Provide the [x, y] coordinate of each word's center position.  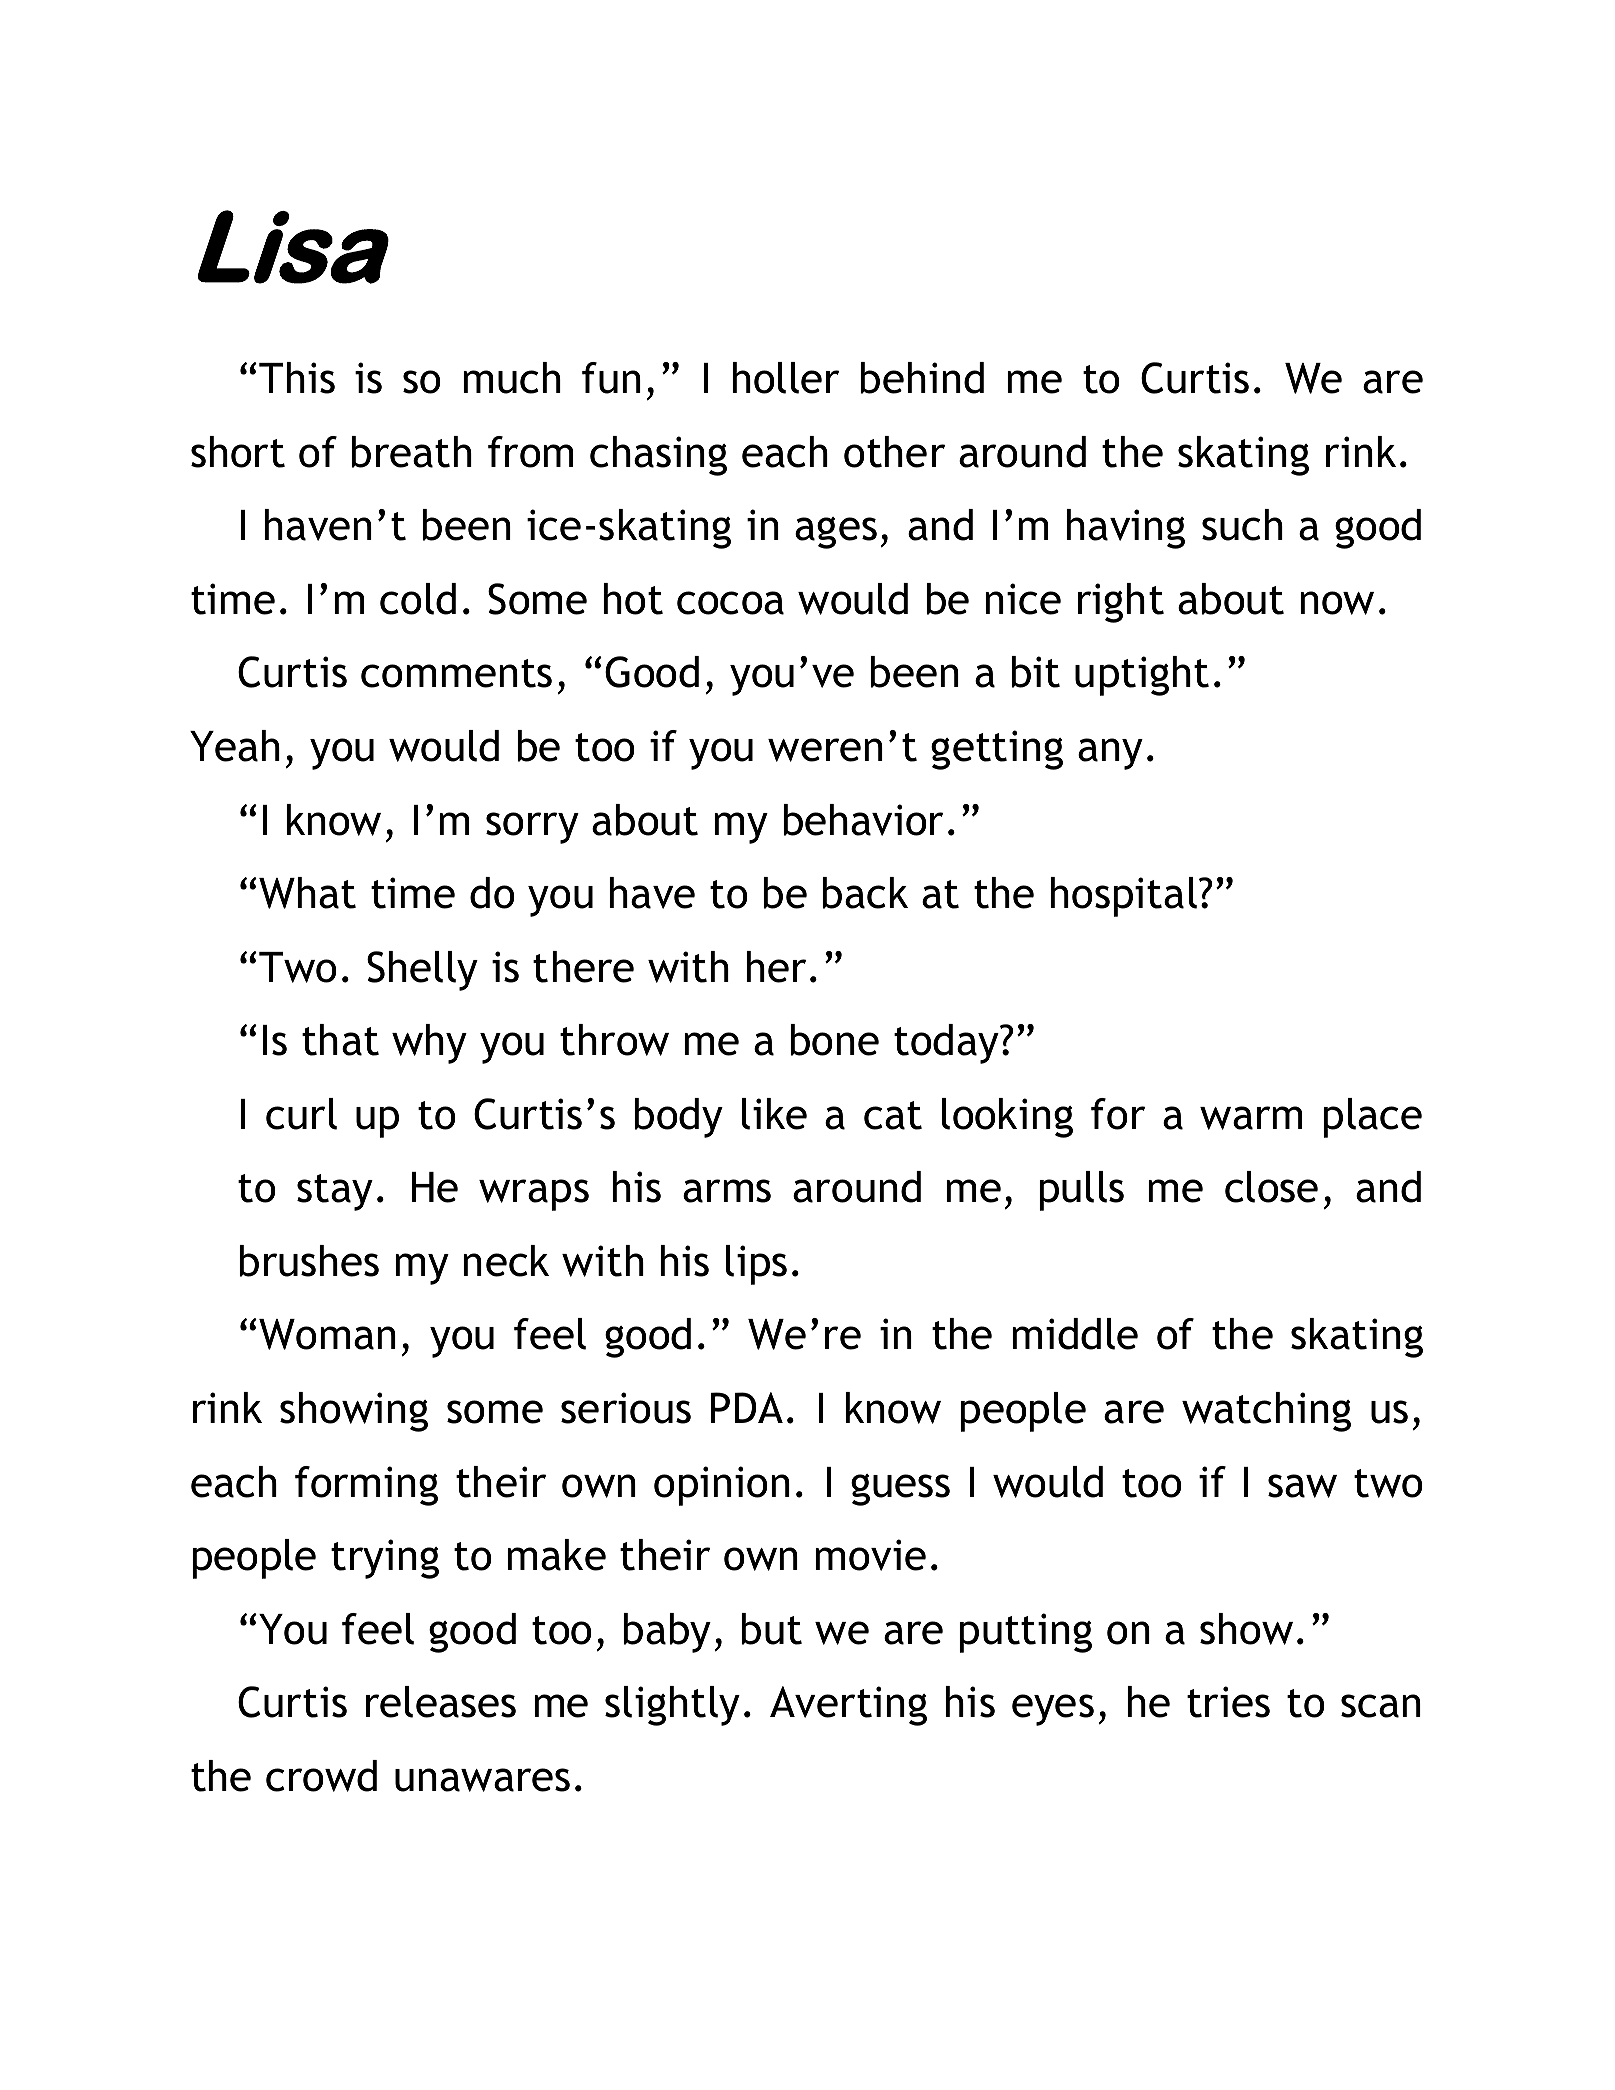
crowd [321, 1776]
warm [1251, 1118]
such [1242, 525]
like [774, 1114]
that [340, 1040]
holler [785, 378]
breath [411, 452]
